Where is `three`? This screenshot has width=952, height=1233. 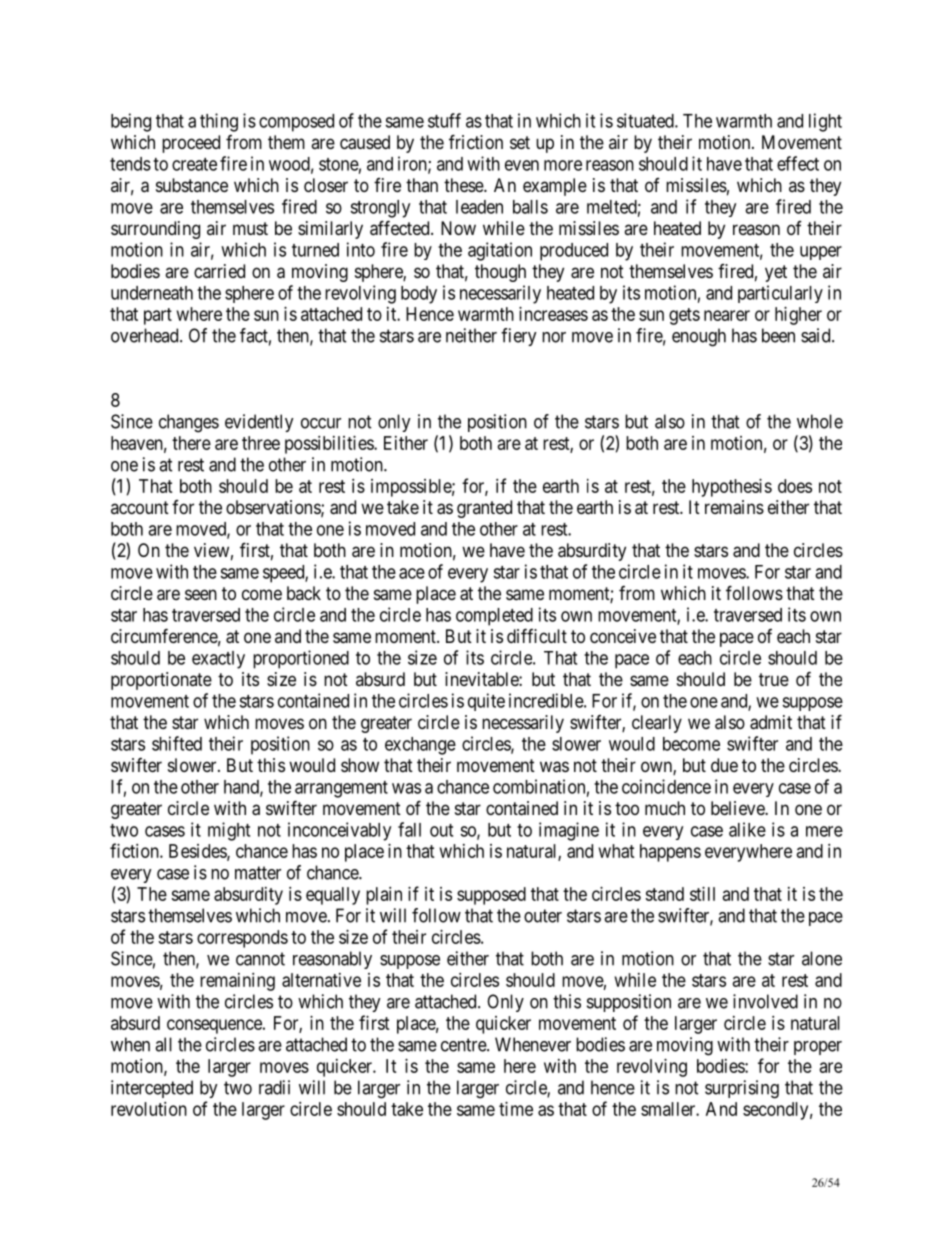
three is located at coordinates (261, 443).
